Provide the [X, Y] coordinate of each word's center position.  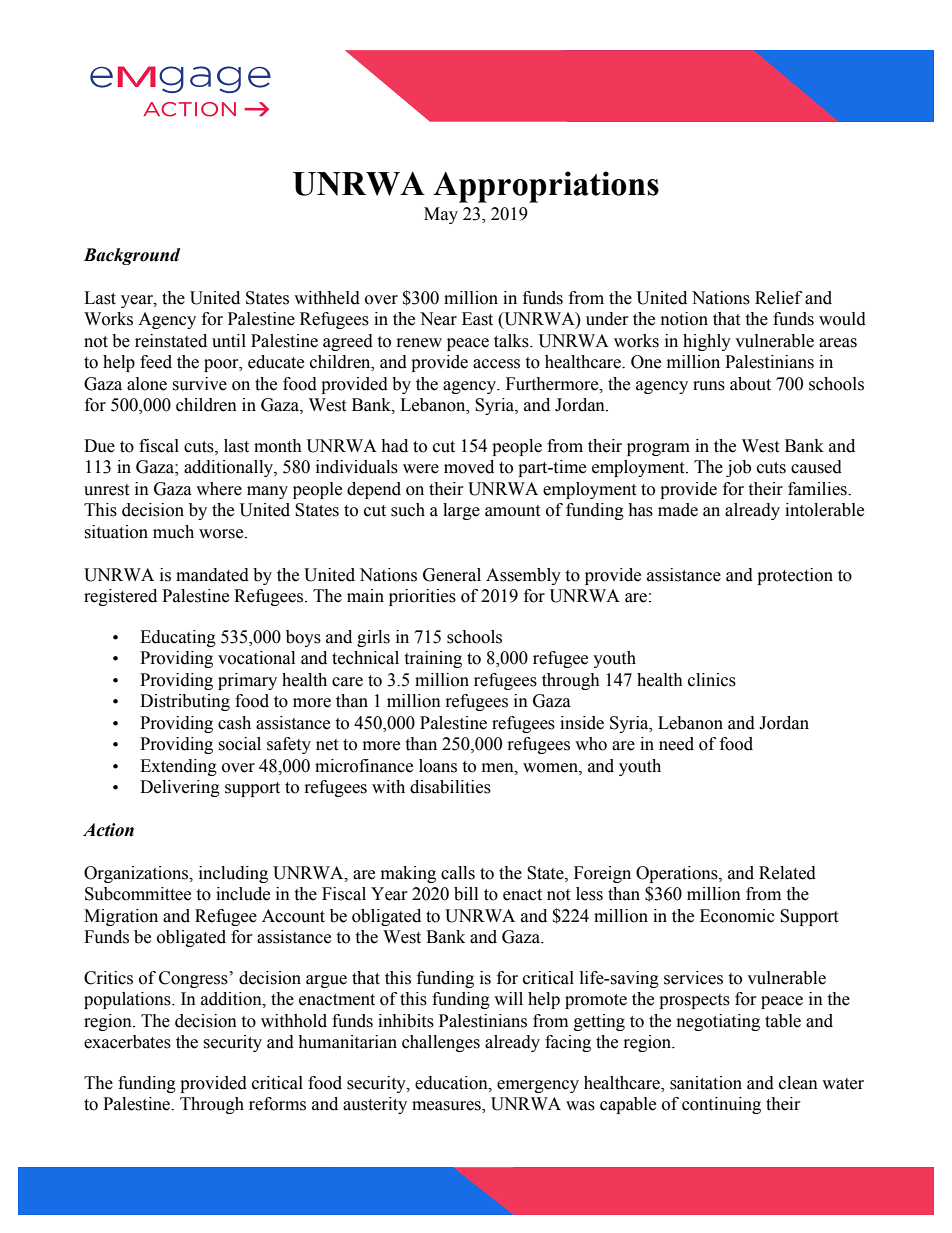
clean [798, 1083]
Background [132, 256]
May [441, 215]
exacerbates [127, 1042]
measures [447, 1107]
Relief [778, 298]
